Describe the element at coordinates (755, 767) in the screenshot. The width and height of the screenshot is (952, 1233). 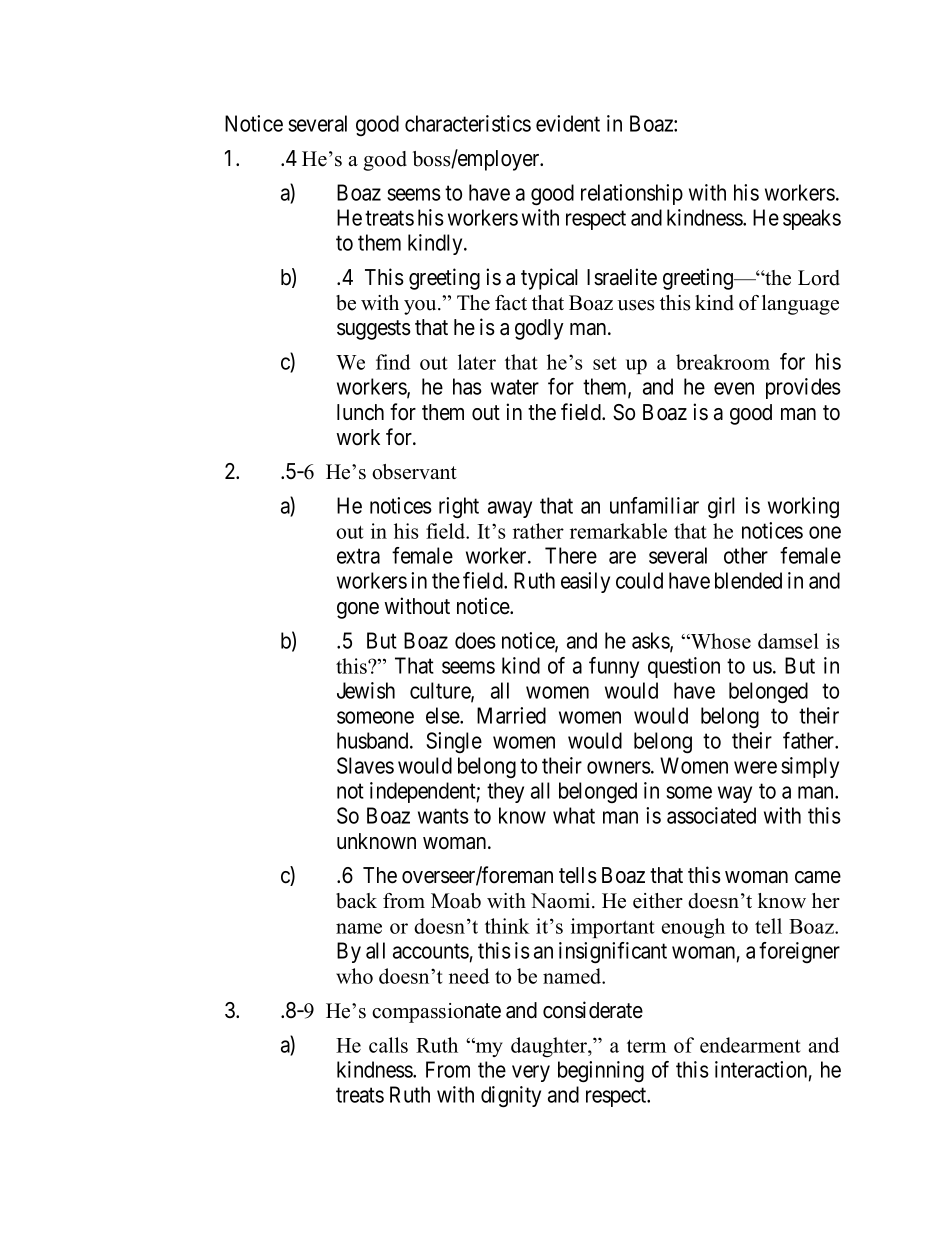
I see `were` at that location.
